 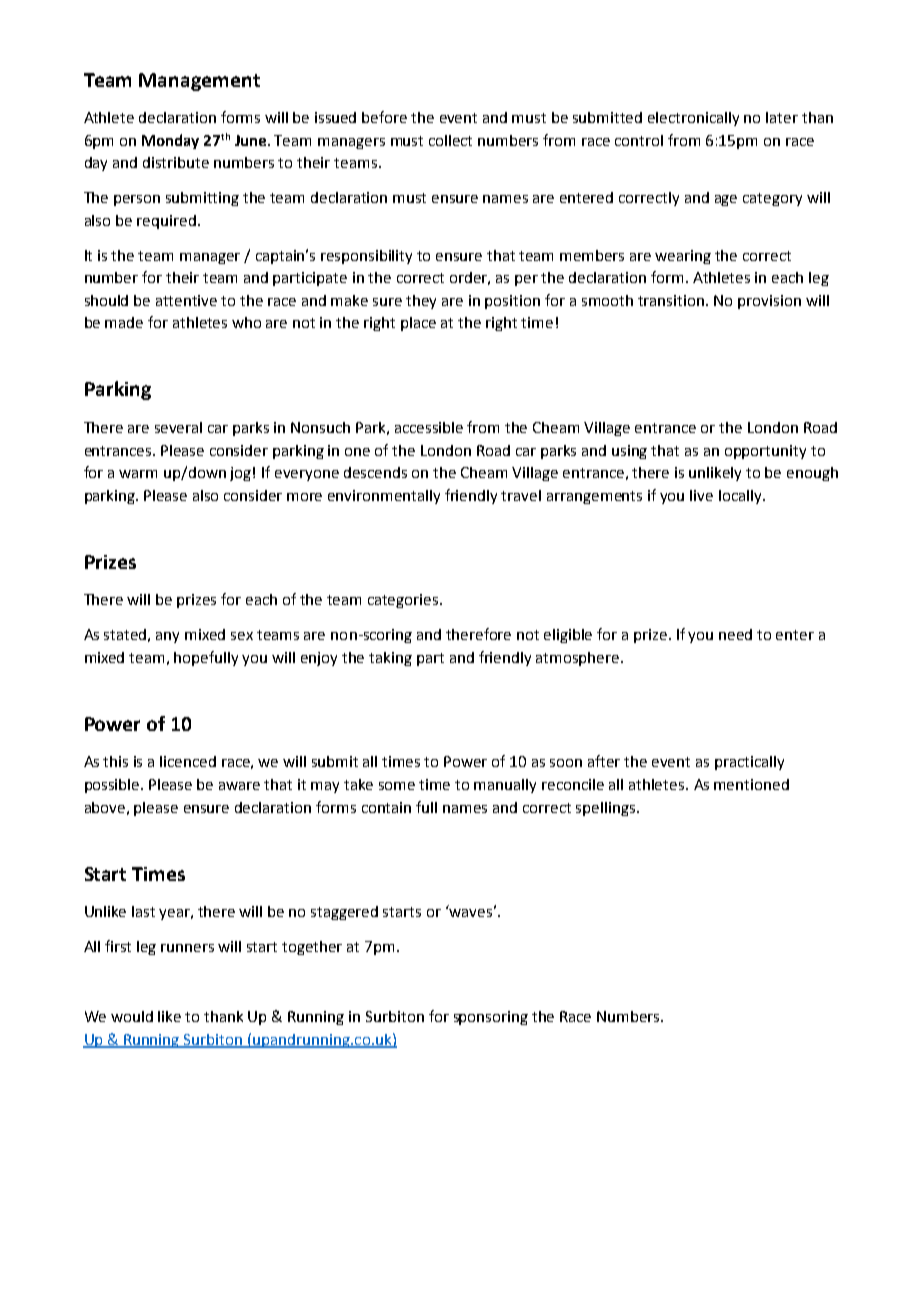 What do you see at coordinates (404, 601) in the document?
I see `categories` at bounding box center [404, 601].
